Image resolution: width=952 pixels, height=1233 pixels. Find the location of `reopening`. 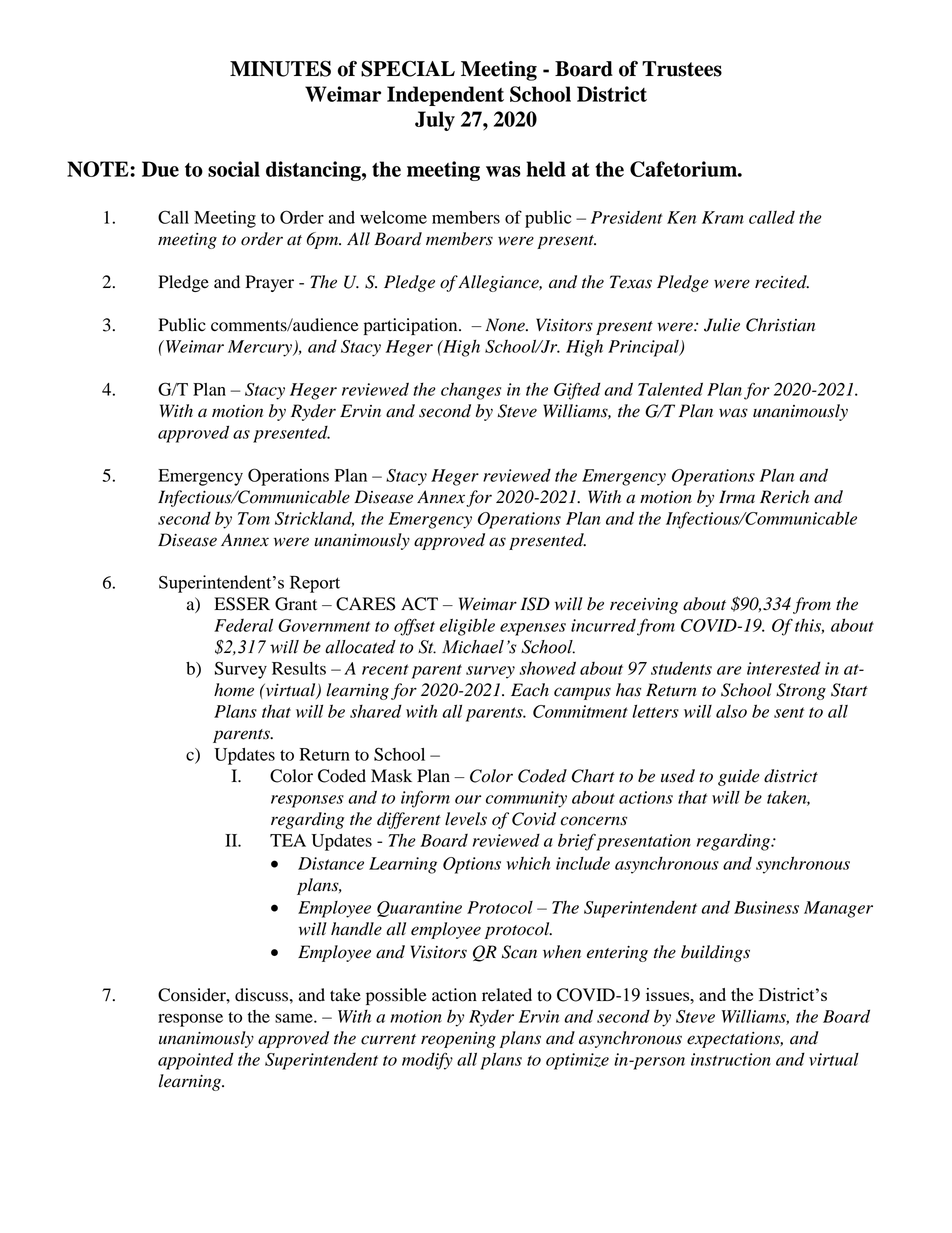

reopening is located at coordinates (458, 1040).
